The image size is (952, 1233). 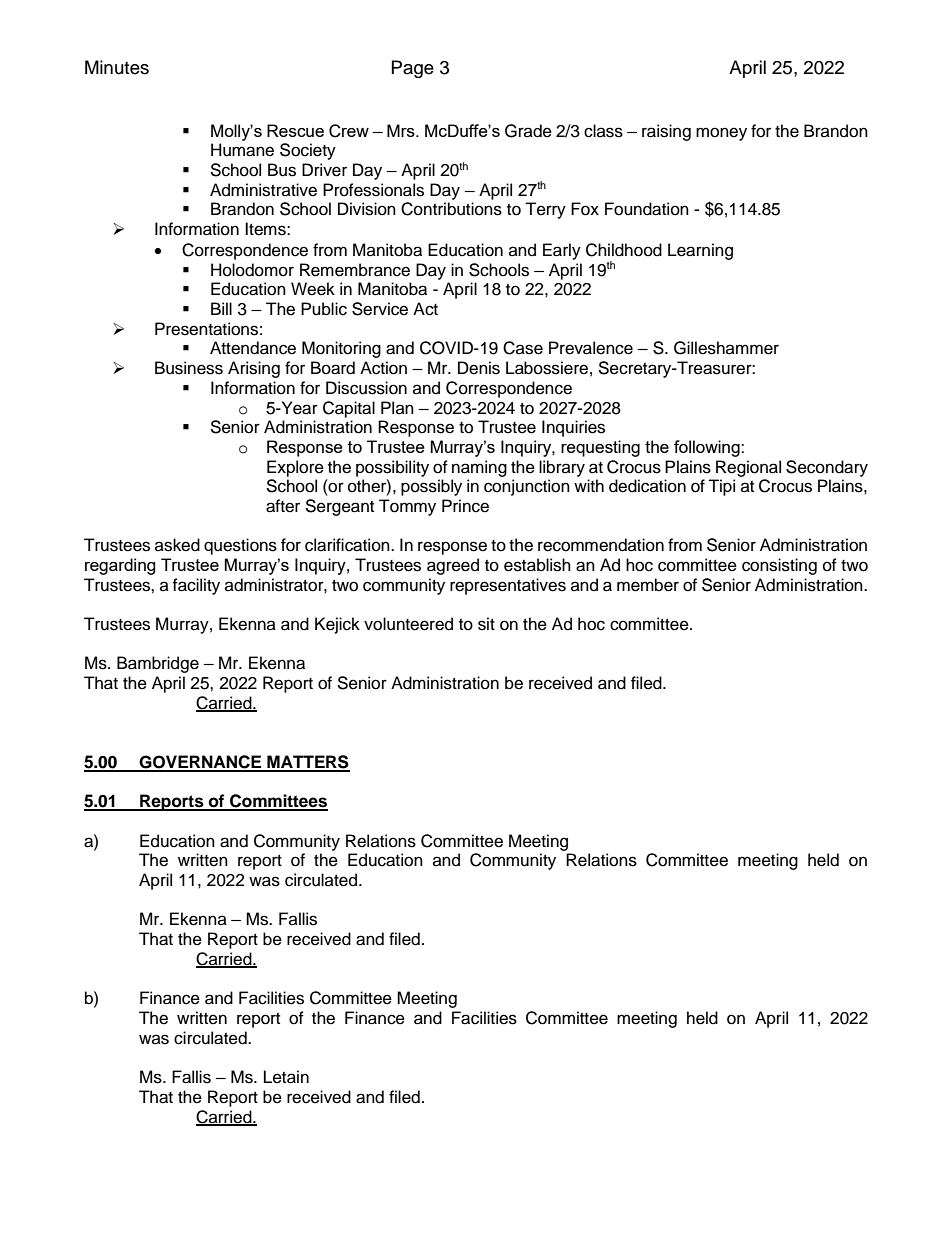 What do you see at coordinates (177, 545) in the page?
I see `asked` at bounding box center [177, 545].
